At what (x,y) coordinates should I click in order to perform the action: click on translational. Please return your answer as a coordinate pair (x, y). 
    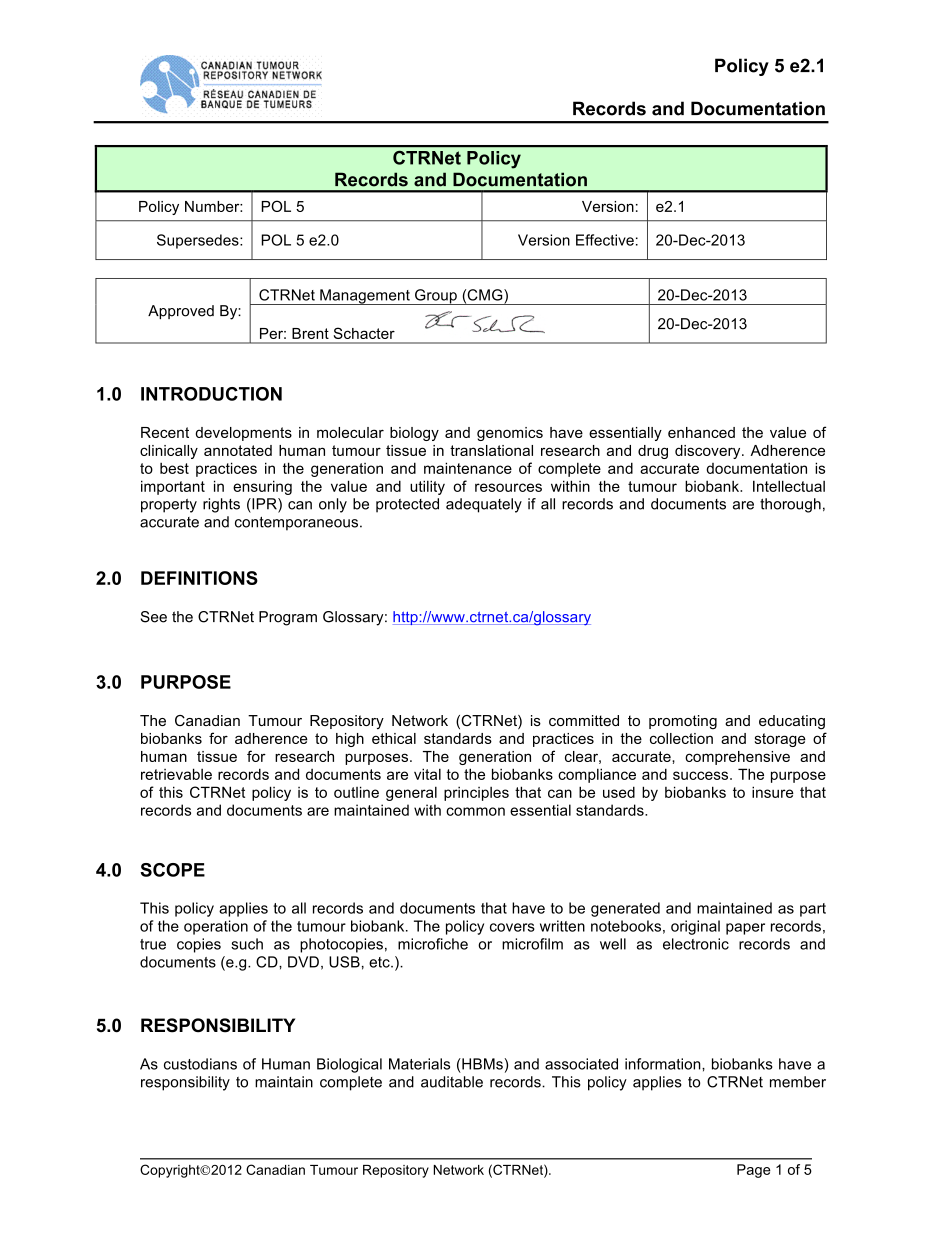
    Looking at the image, I should click on (491, 450).
